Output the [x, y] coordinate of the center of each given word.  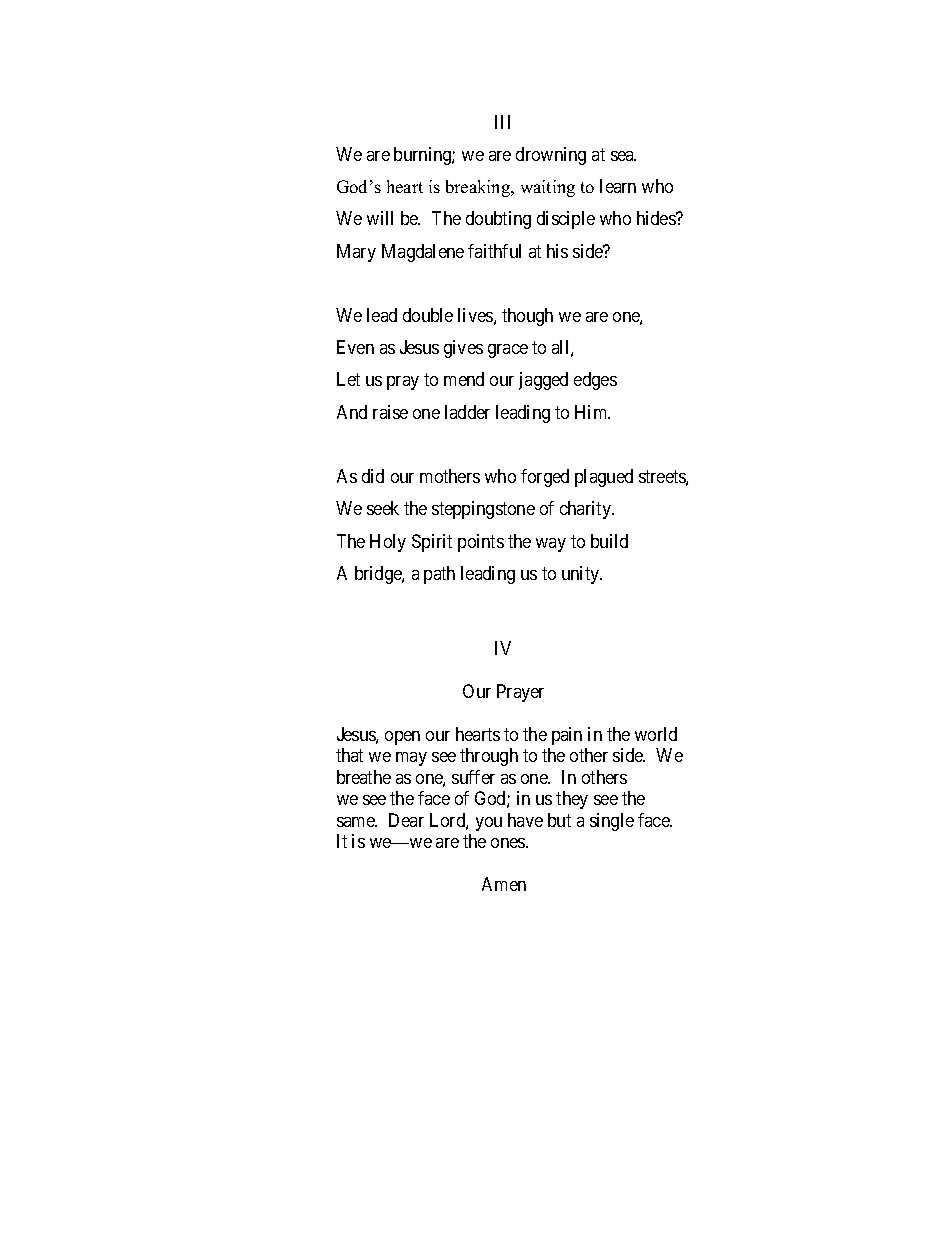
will [380, 218]
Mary [356, 253]
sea [623, 156]
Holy [388, 543]
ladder [467, 412]
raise [390, 412]
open [402, 738]
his [557, 251]
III [502, 122]
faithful [494, 251]
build [609, 541]
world [656, 734]
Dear [406, 820]
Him [592, 412]
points [481, 543]
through [489, 757]
